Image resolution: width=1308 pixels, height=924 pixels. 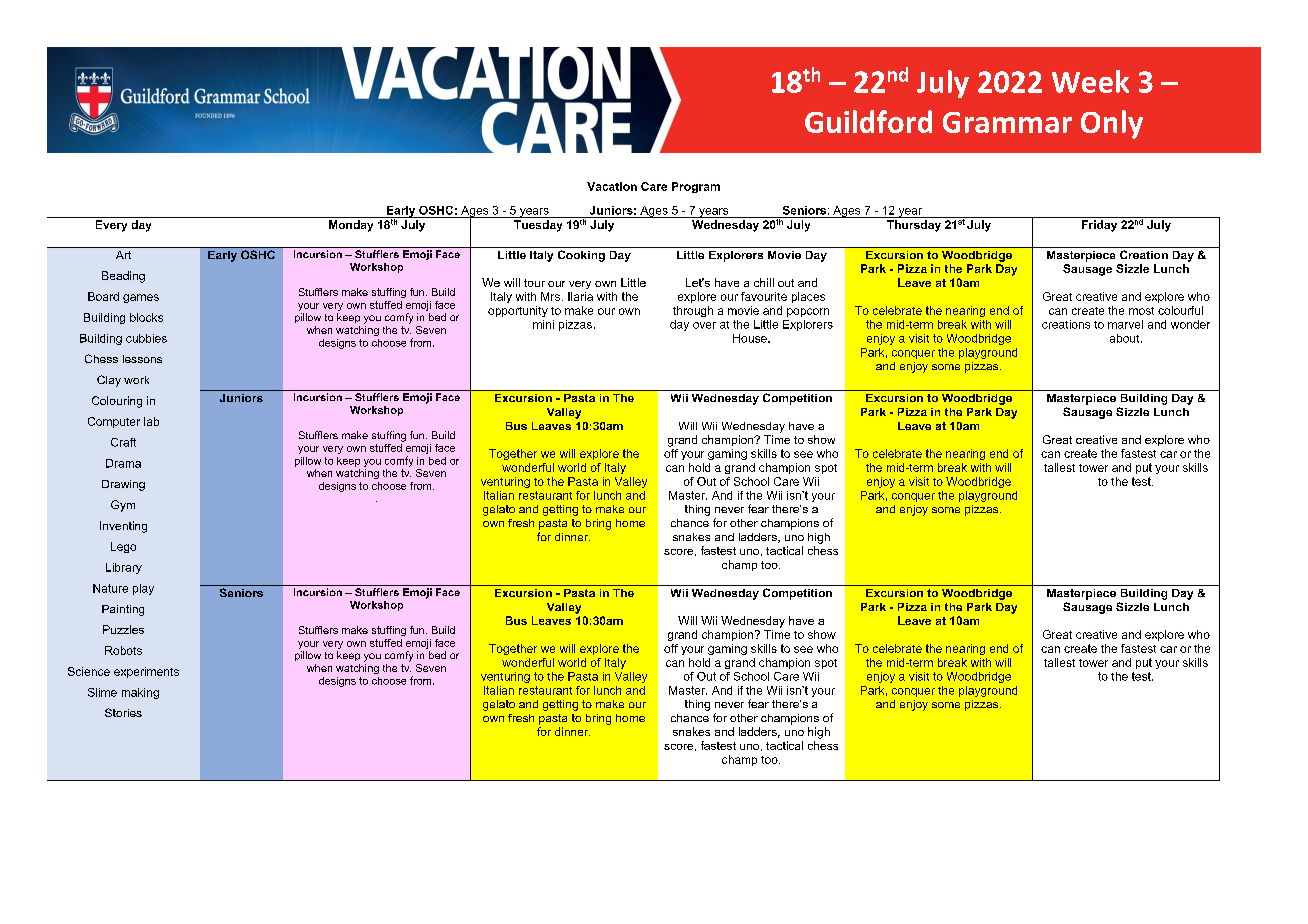 What do you see at coordinates (1126, 338) in the document?
I see `about` at bounding box center [1126, 338].
